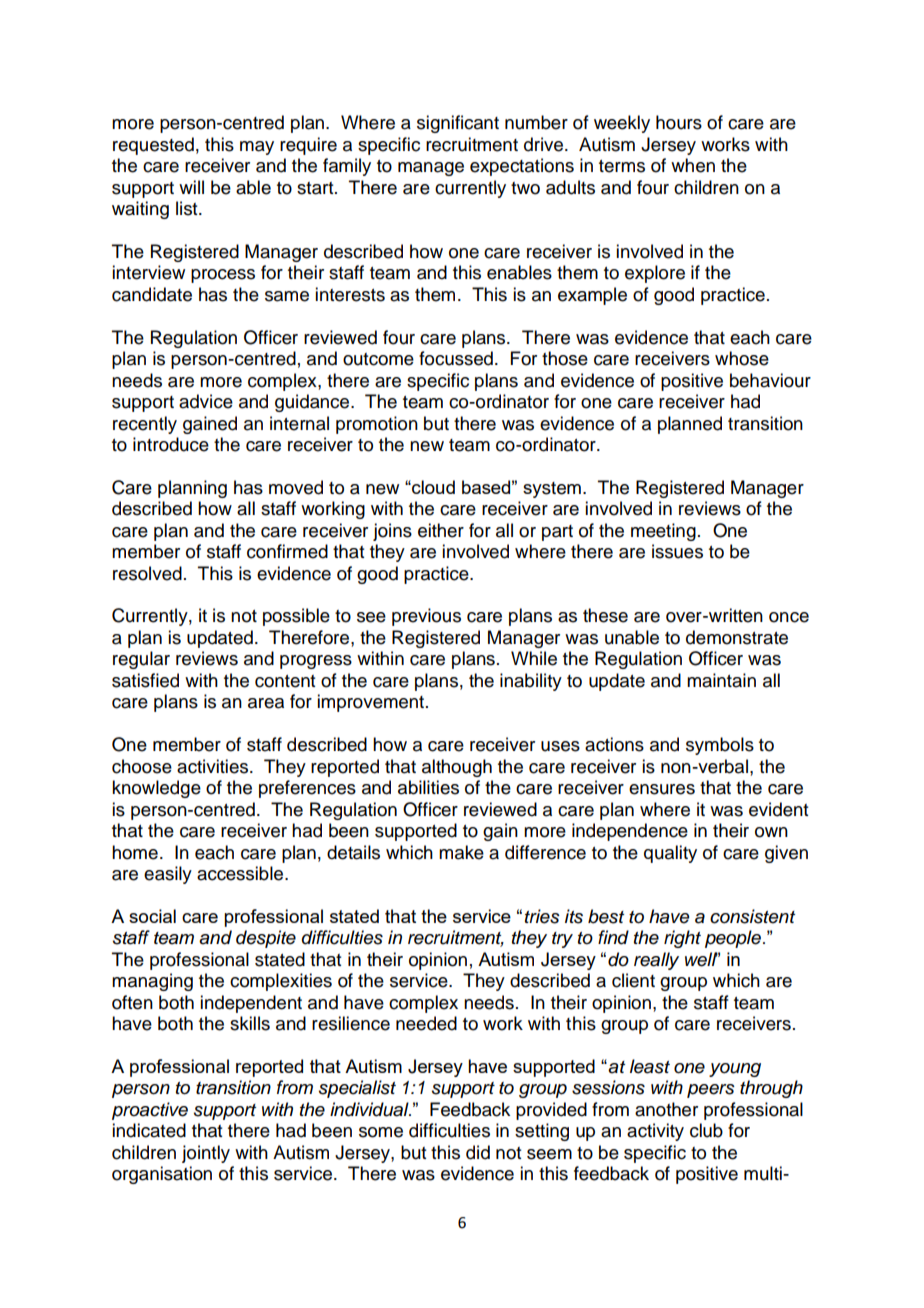 This screenshot has width=924, height=1308. I want to click on some, so click(381, 1132).
